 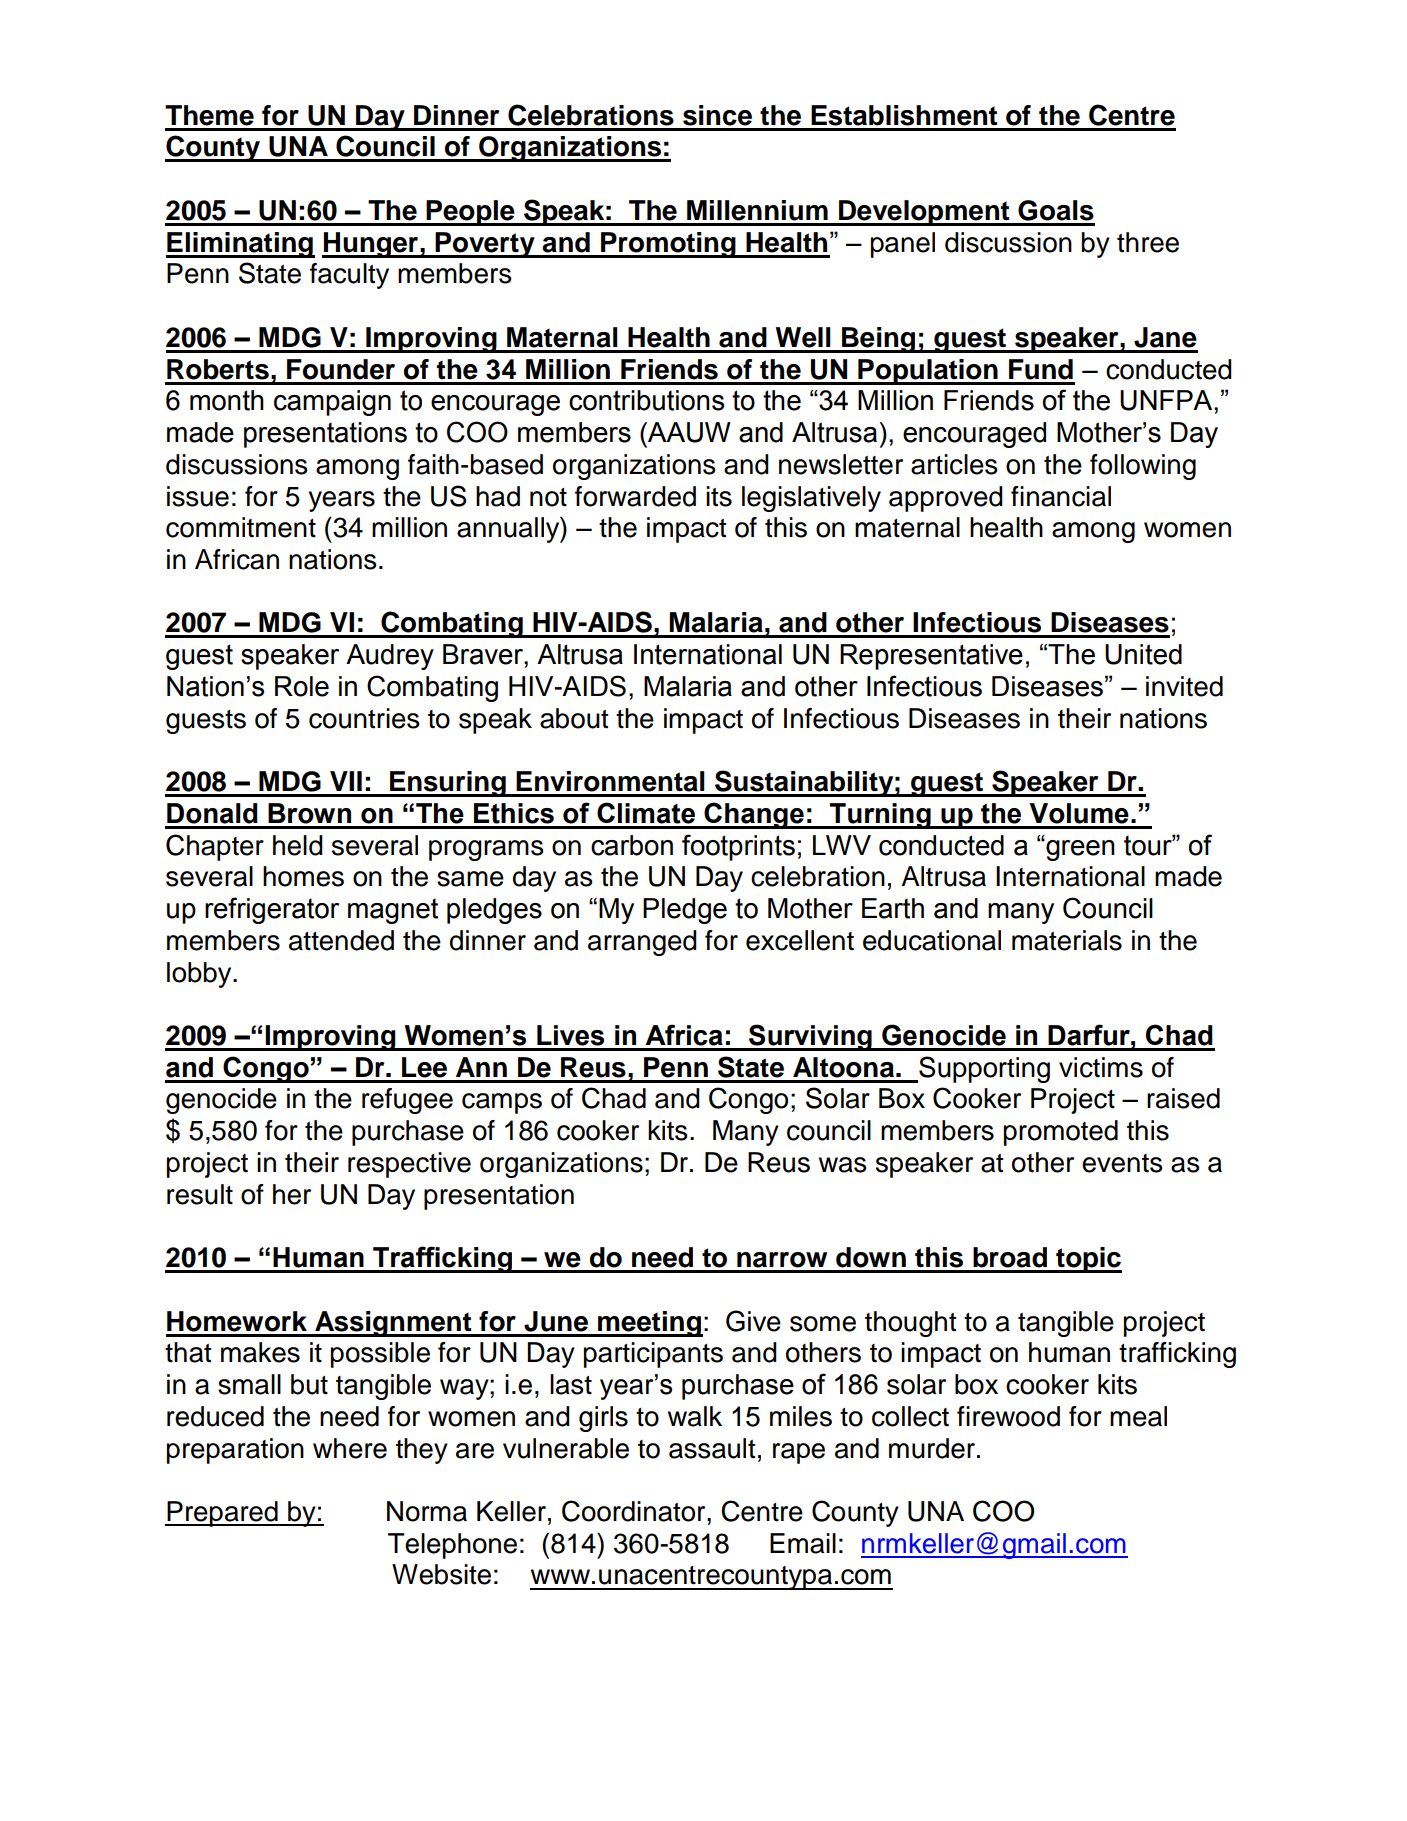 What do you see at coordinates (642, 943) in the page?
I see `arranged` at bounding box center [642, 943].
